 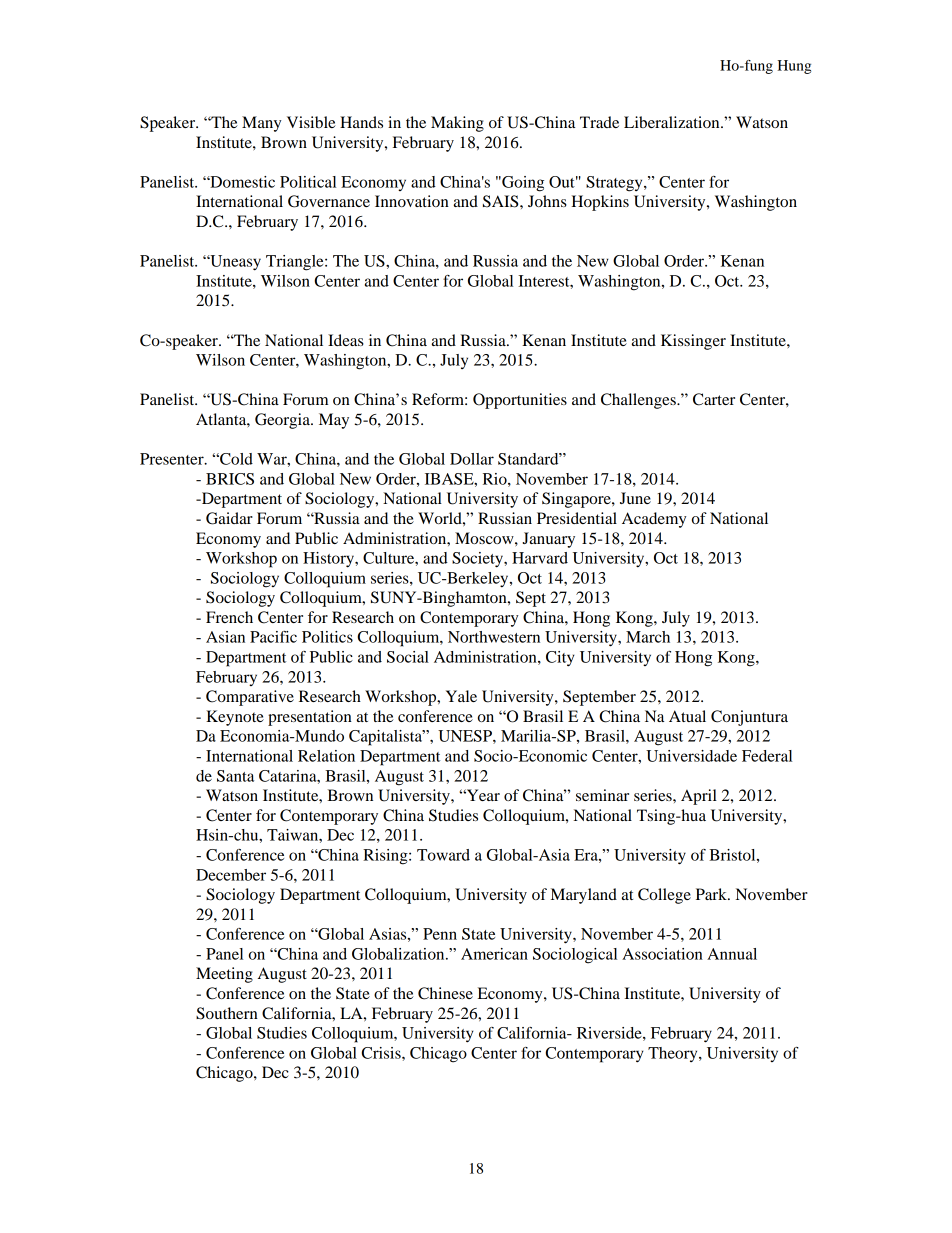 I want to click on Many, so click(x=261, y=124).
